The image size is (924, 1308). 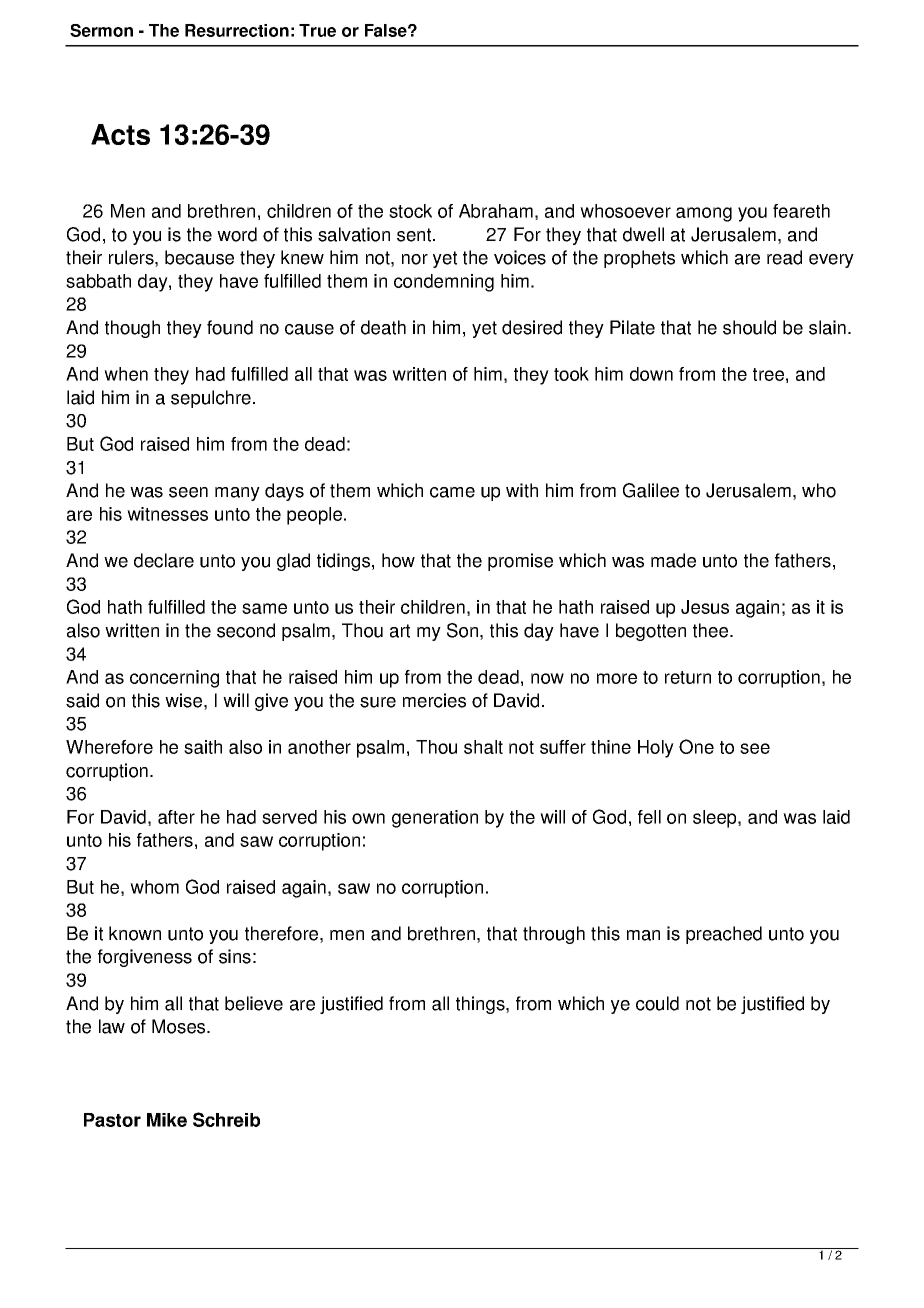 I want to click on True, so click(x=317, y=30).
